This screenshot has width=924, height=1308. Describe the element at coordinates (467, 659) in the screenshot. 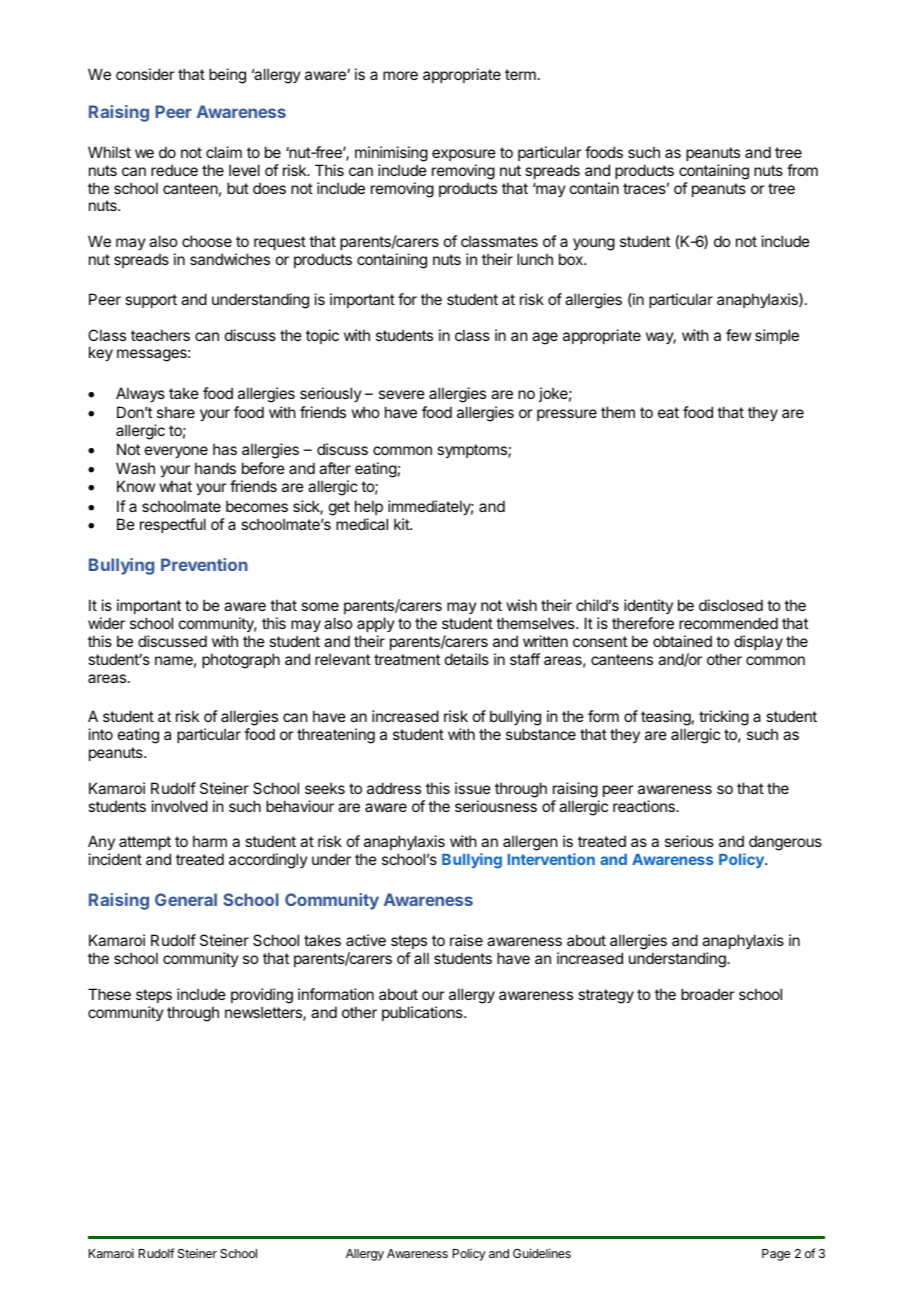

I see `details` at that location.
